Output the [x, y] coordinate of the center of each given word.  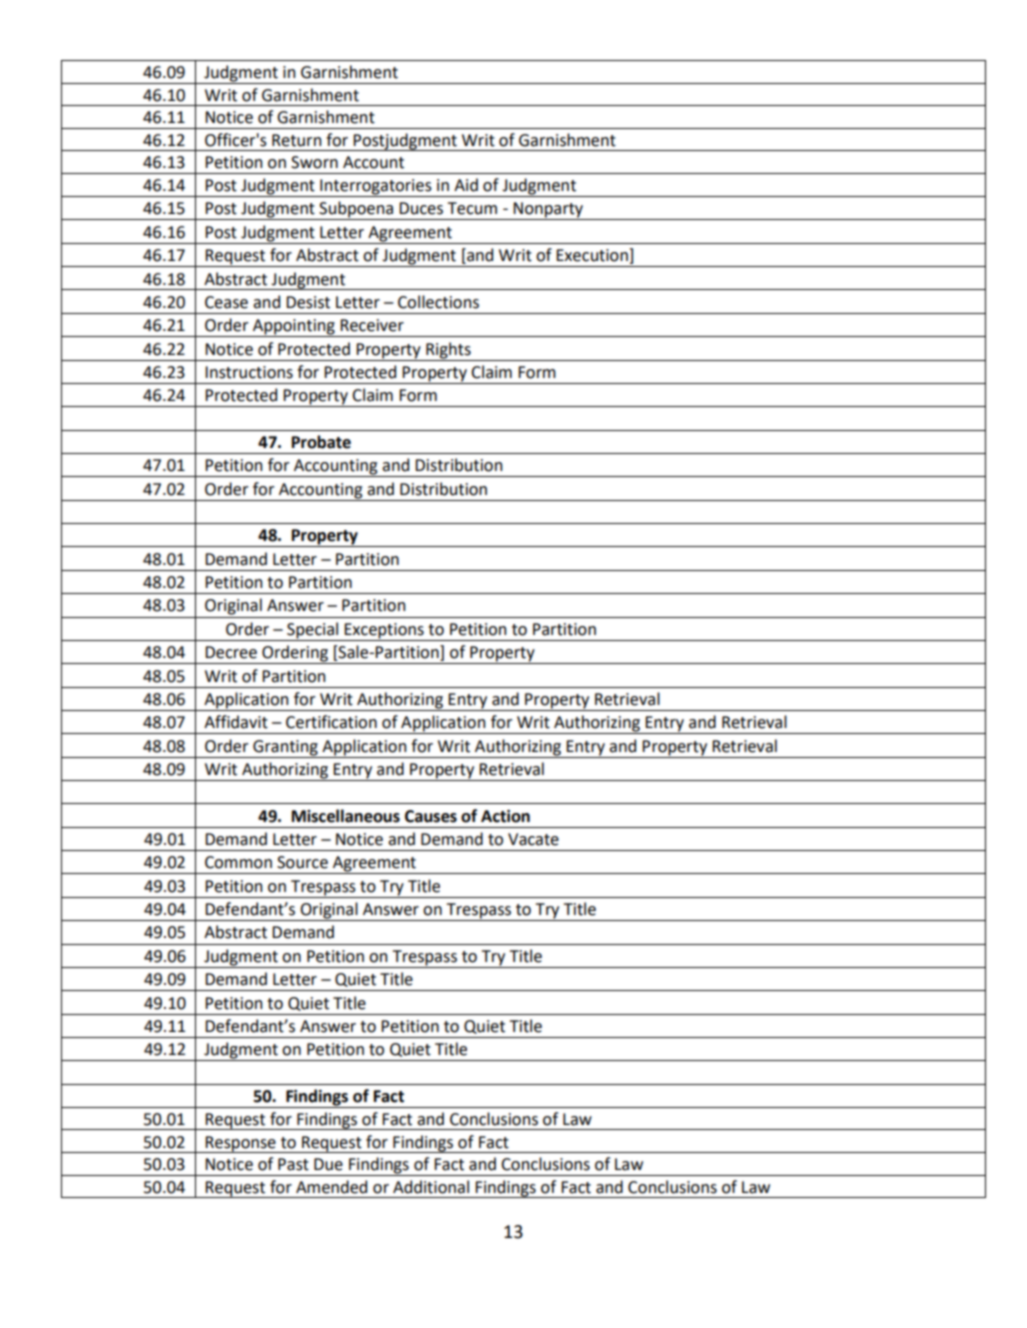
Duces [421, 208]
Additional [431, 1187]
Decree [231, 652]
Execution [593, 256]
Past [293, 1164]
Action [505, 816]
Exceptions [384, 632]
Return [296, 140]
